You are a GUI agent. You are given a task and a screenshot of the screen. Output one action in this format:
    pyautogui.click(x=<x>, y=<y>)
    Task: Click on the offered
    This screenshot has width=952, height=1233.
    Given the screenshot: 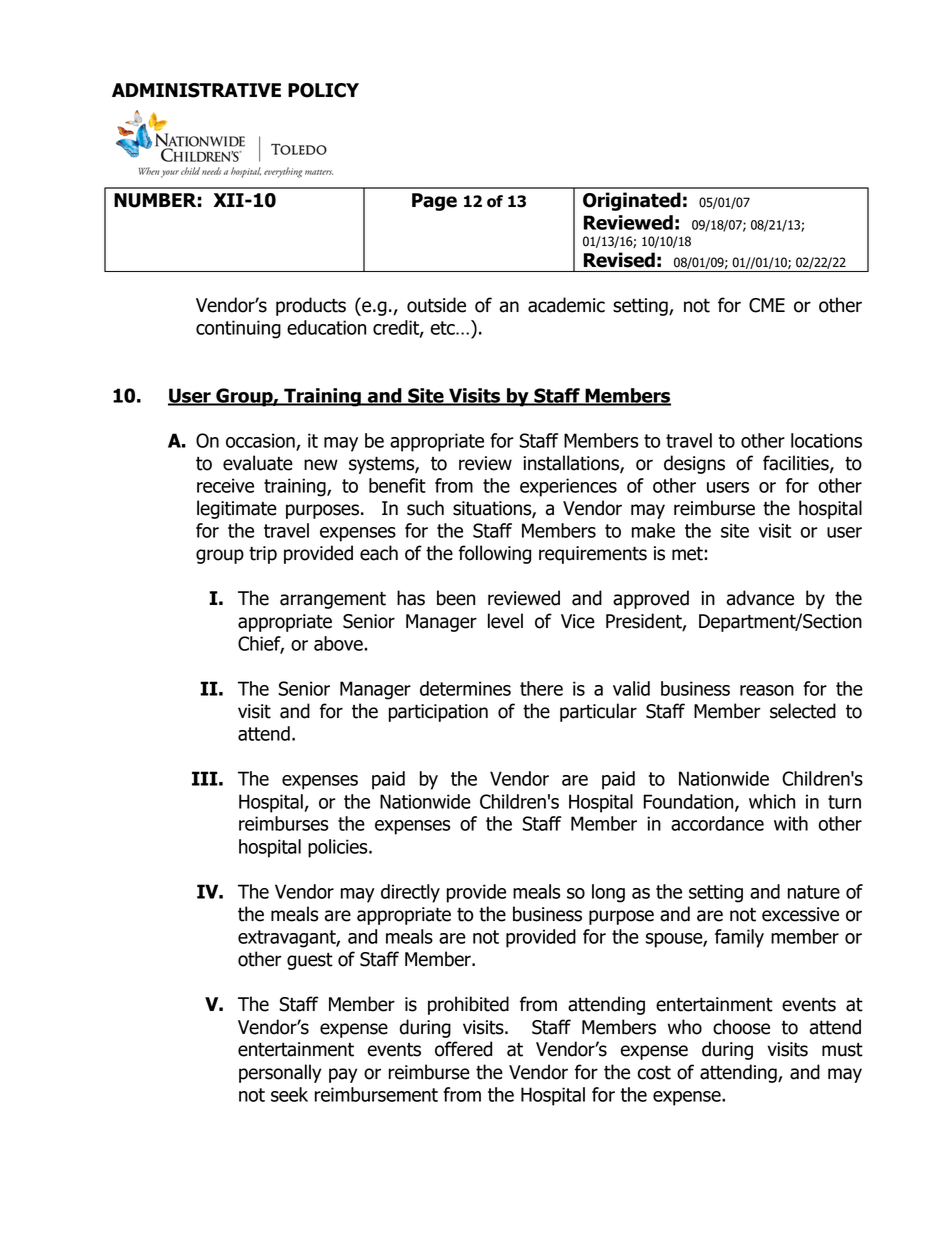 What is the action you would take?
    pyautogui.click(x=463, y=1049)
